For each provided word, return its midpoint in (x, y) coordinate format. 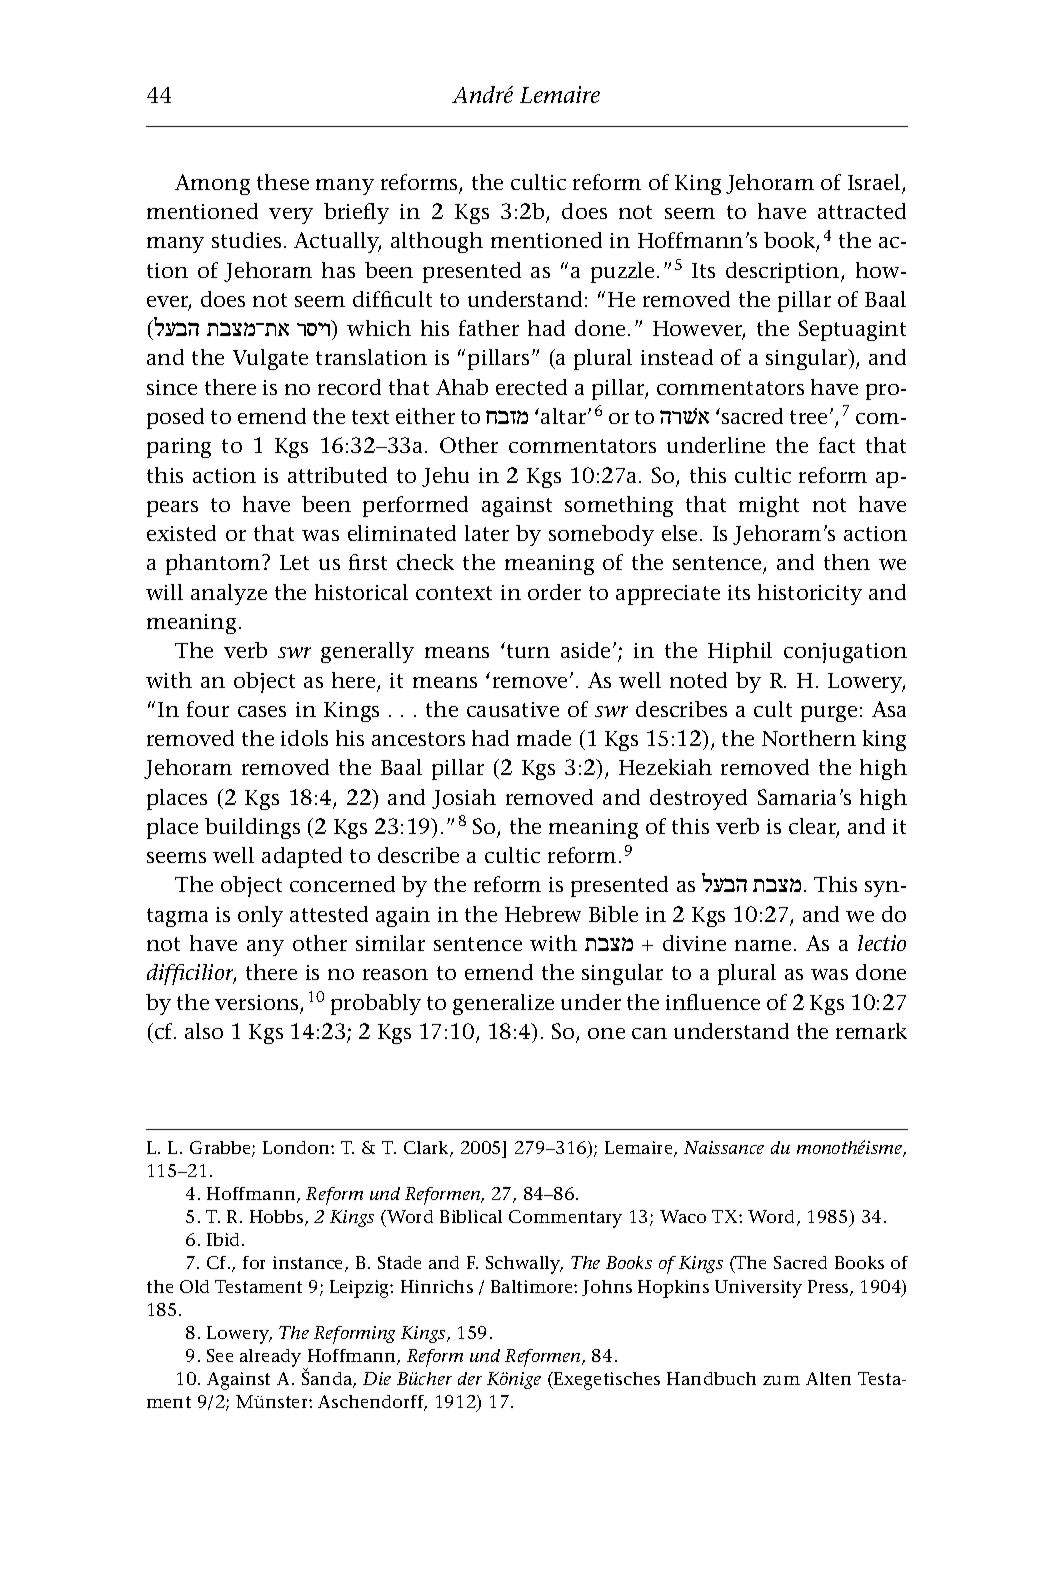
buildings (252, 828)
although (437, 242)
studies (246, 240)
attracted (862, 211)
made (544, 738)
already (272, 1359)
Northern (809, 738)
